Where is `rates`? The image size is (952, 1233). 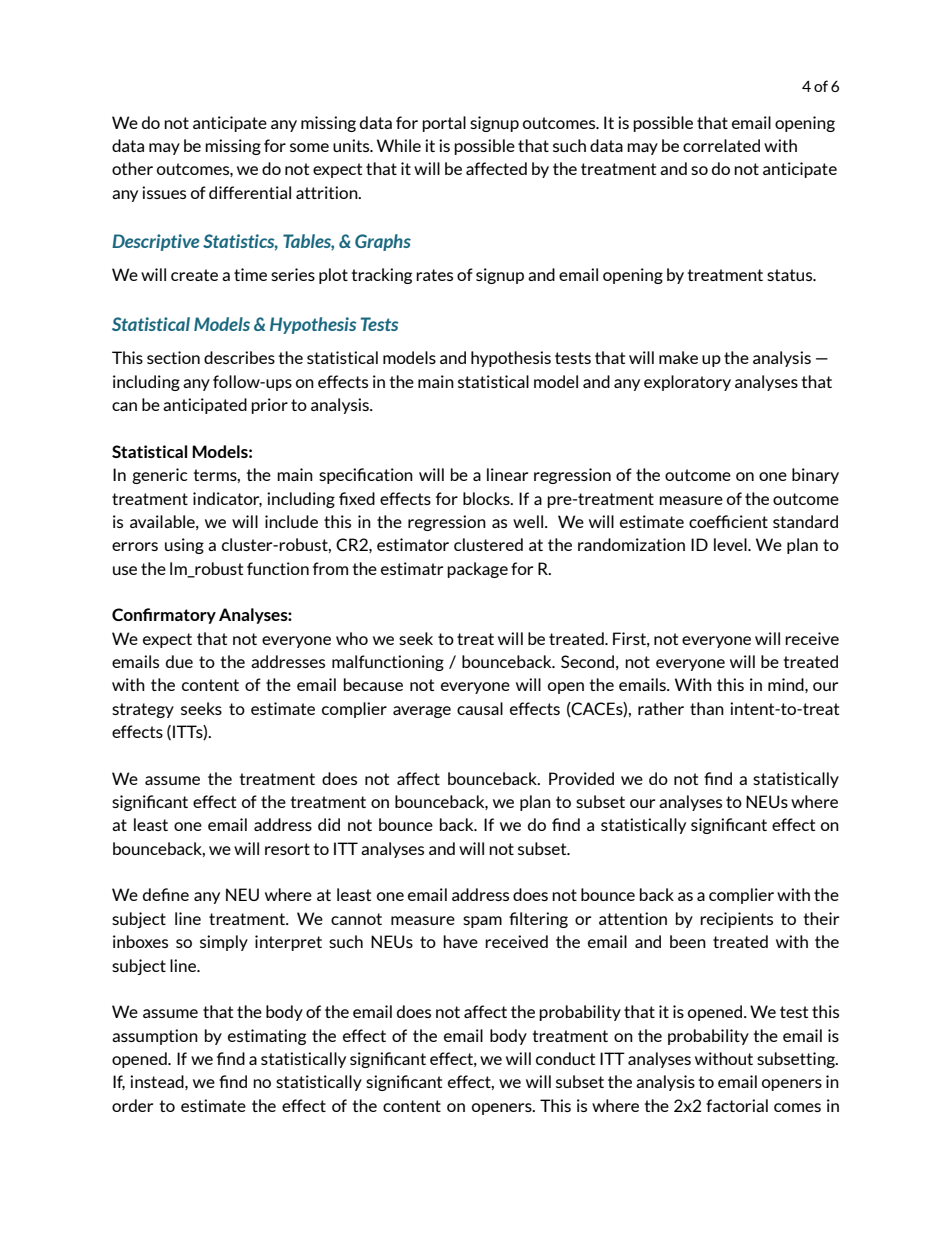 rates is located at coordinates (434, 275).
